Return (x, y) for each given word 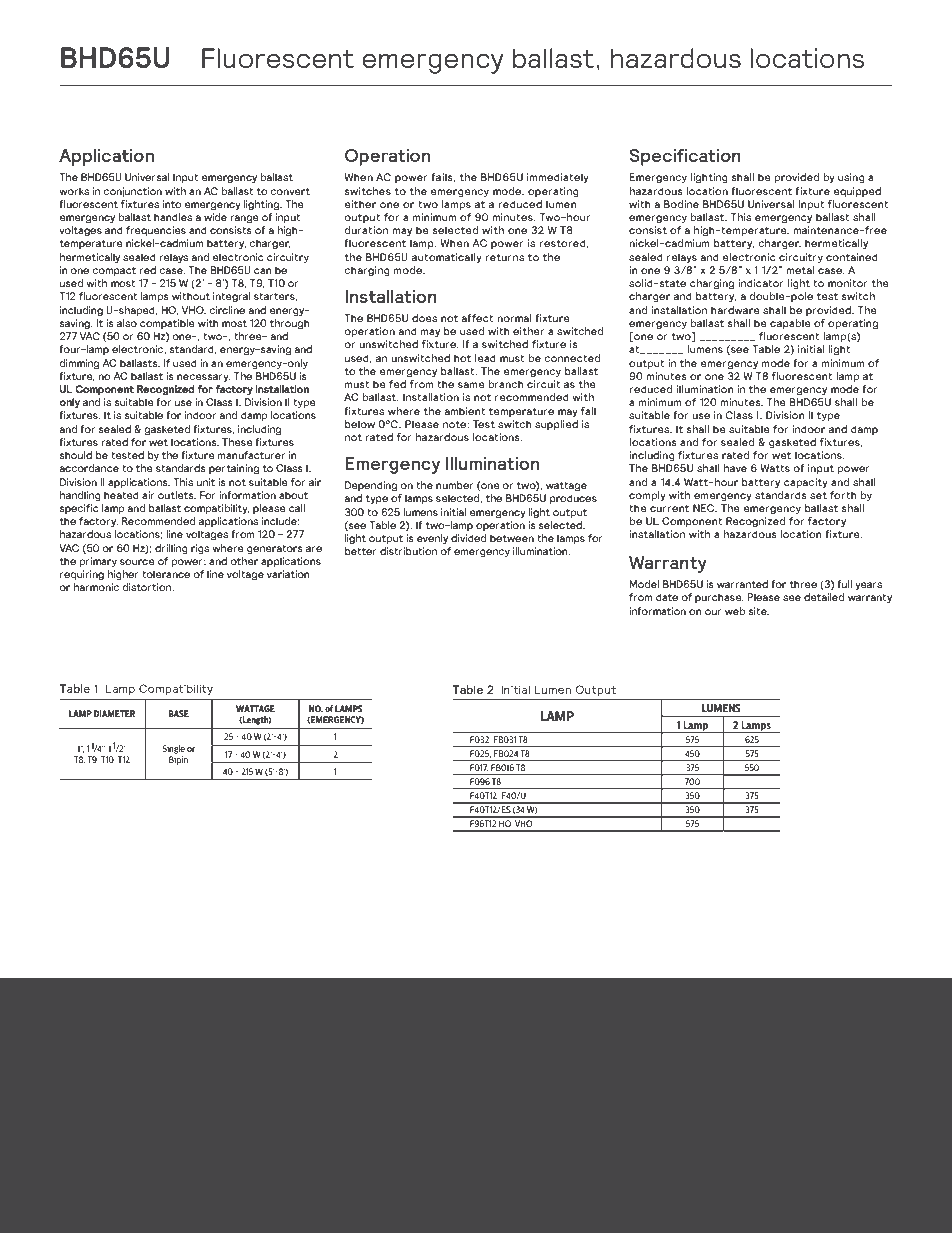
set (818, 495)
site (758, 611)
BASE (179, 713)
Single (173, 749)
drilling (171, 549)
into (172, 204)
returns (504, 257)
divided (468, 538)
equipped (857, 192)
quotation (184, 1159)
